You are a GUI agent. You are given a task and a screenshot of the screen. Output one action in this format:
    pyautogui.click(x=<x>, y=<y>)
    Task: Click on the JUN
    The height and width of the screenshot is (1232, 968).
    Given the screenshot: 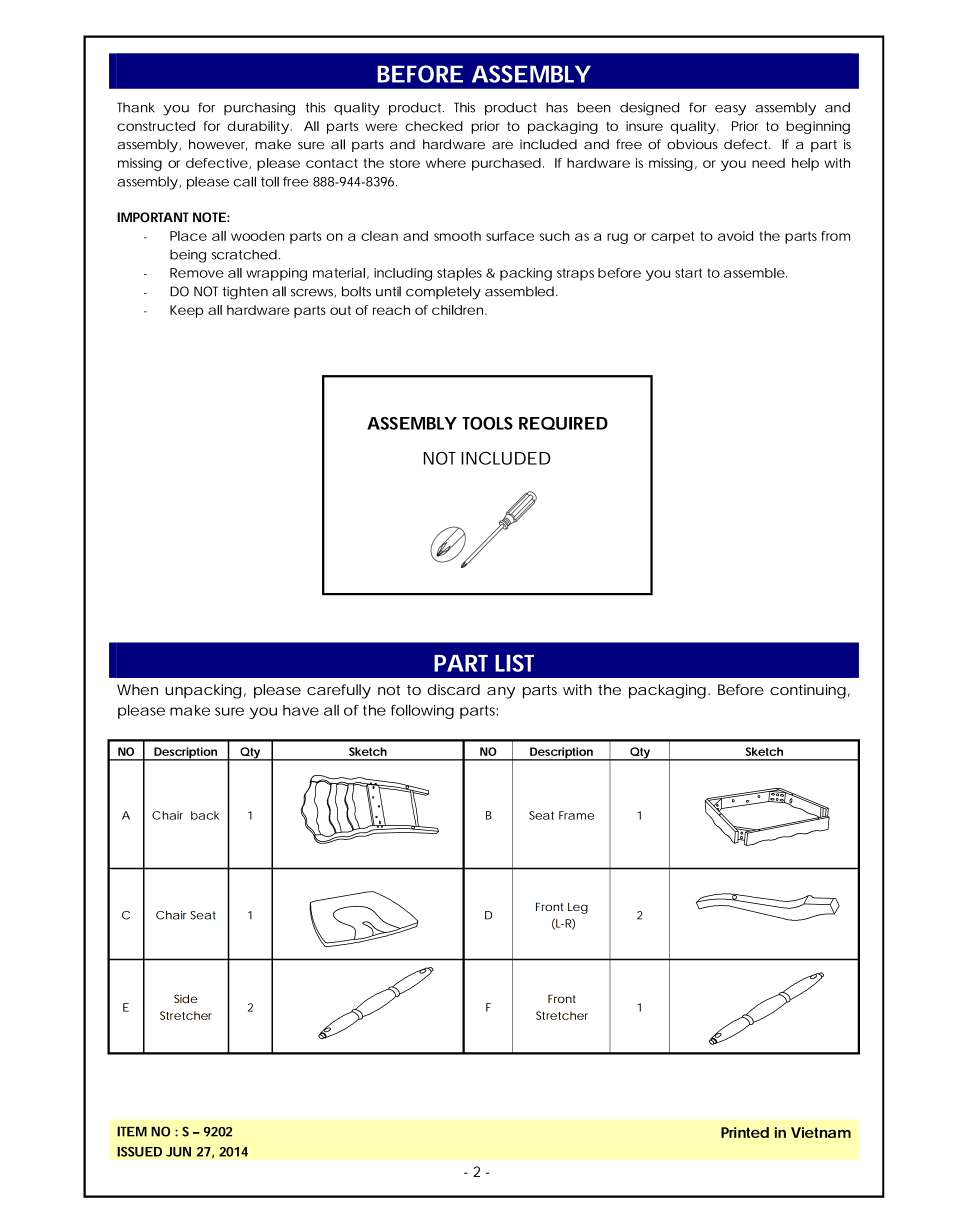 What is the action you would take?
    pyautogui.click(x=178, y=1152)
